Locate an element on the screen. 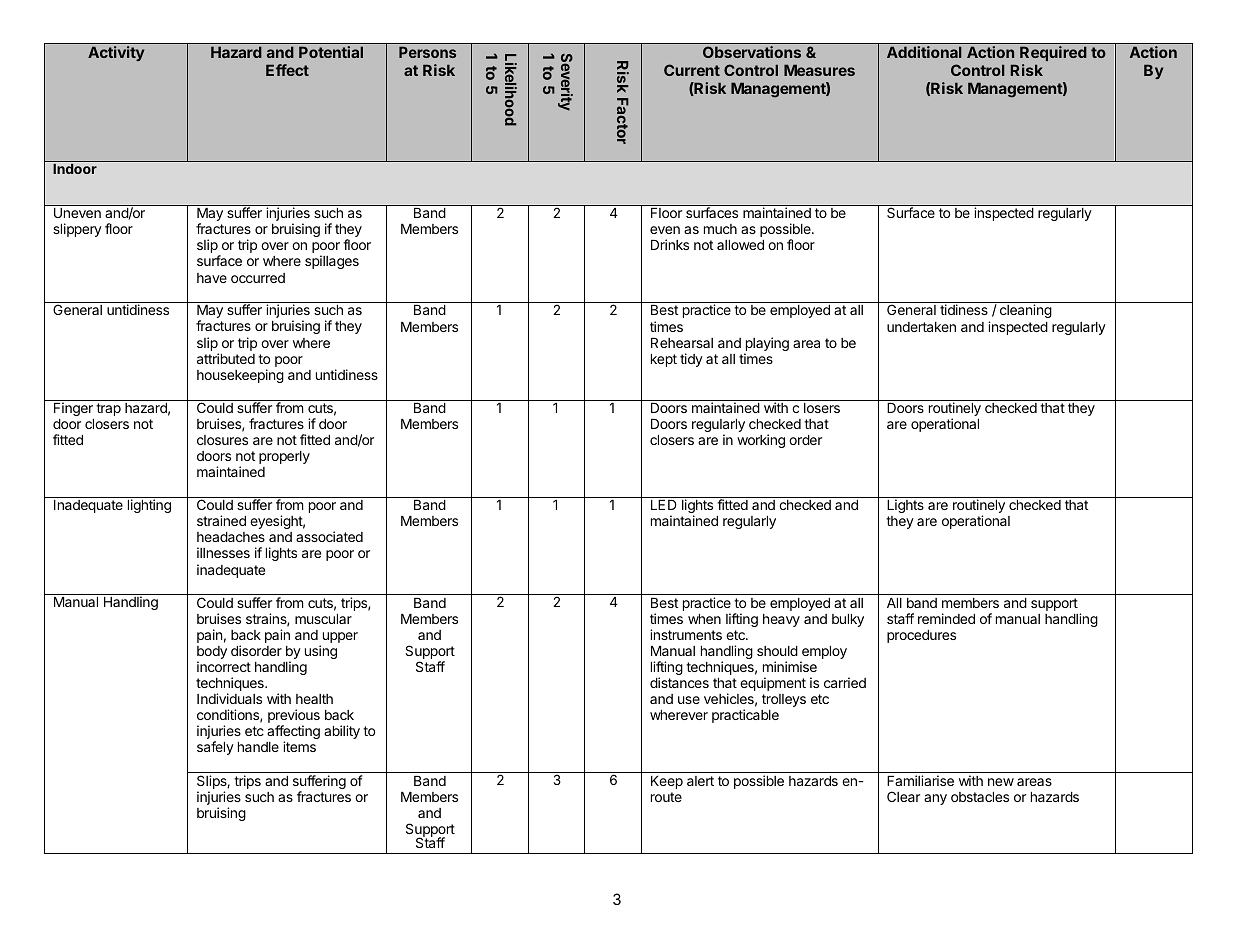 Image resolution: width=1233 pixels, height=952 pixels. Current is located at coordinates (692, 70).
